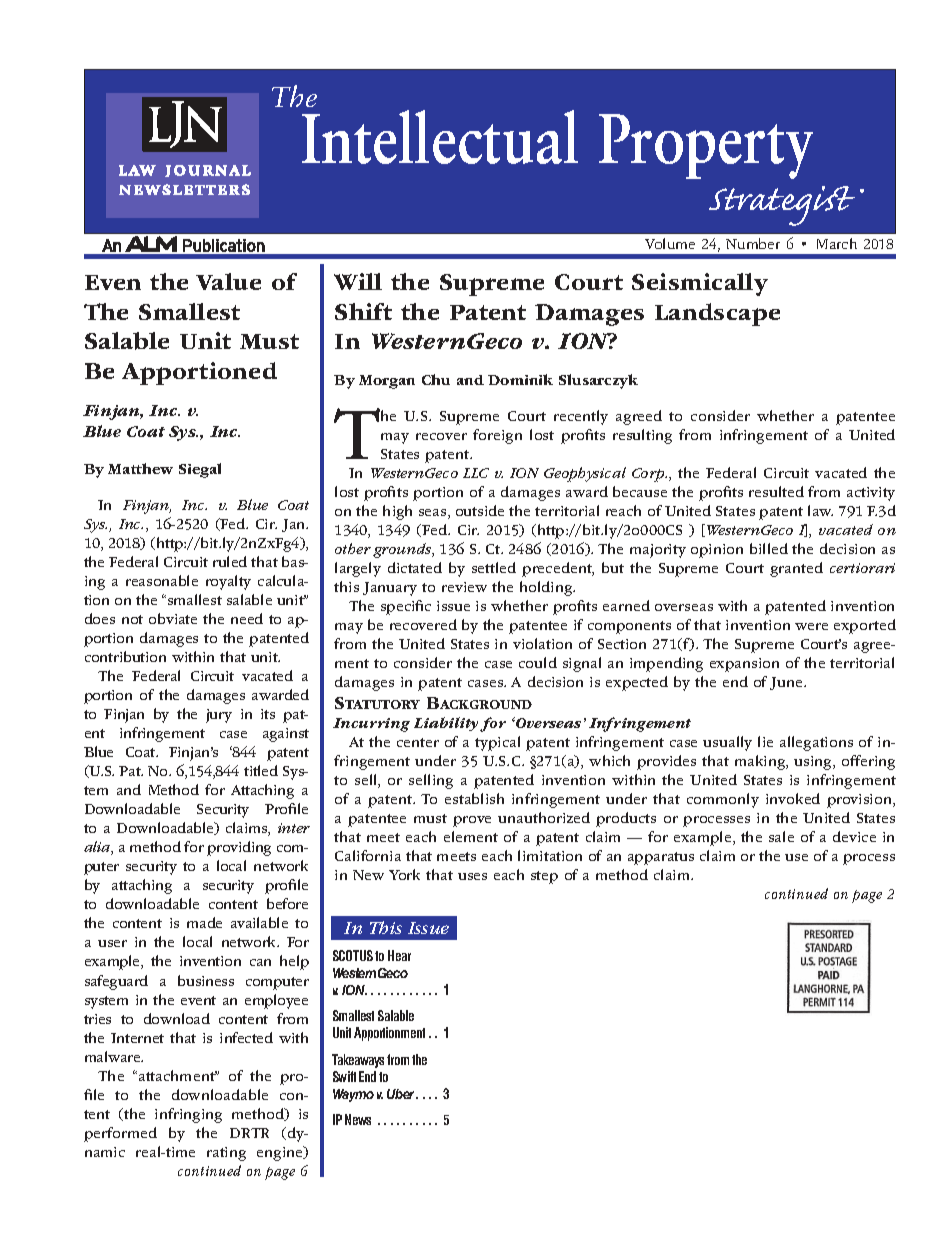  Describe the element at coordinates (440, 137) in the screenshot. I see `Intellectual` at that location.
